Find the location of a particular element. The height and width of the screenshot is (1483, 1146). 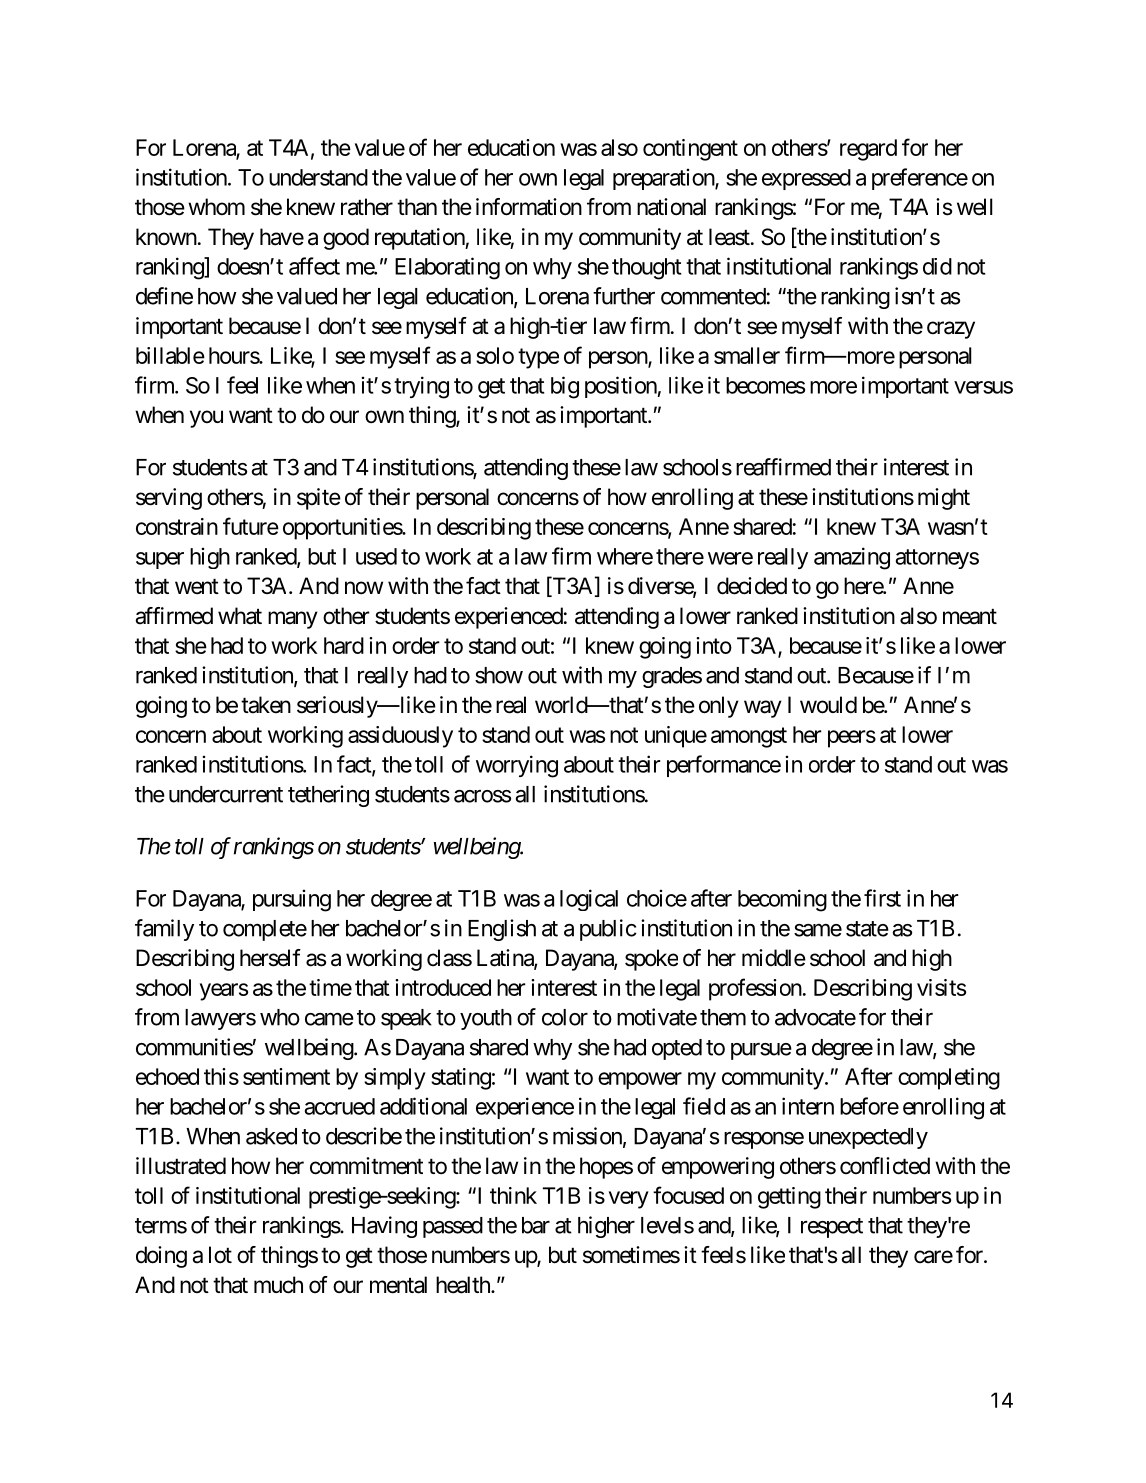

whom is located at coordinates (216, 206).
